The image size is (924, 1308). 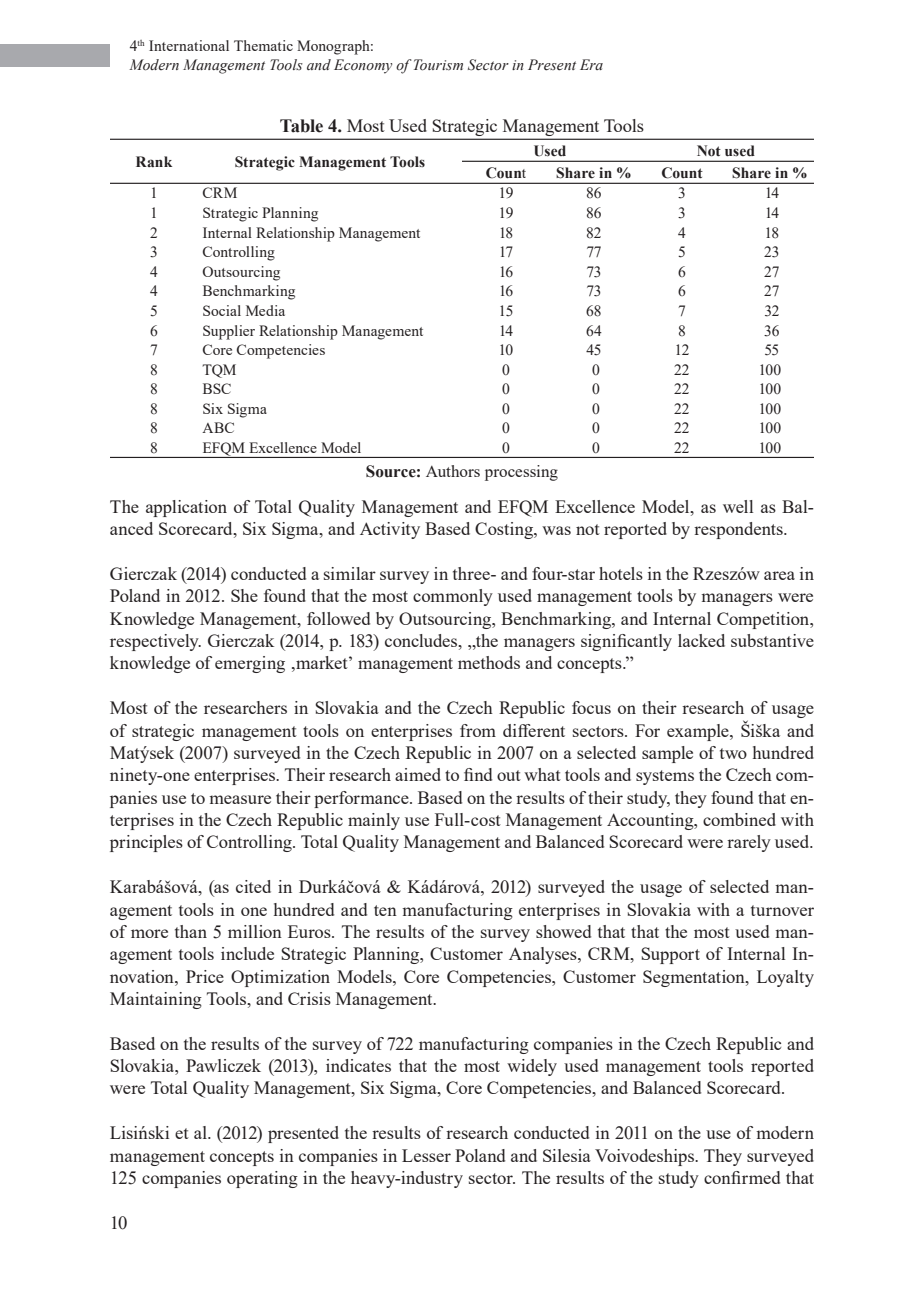 I want to click on Lesser, so click(x=426, y=1155).
